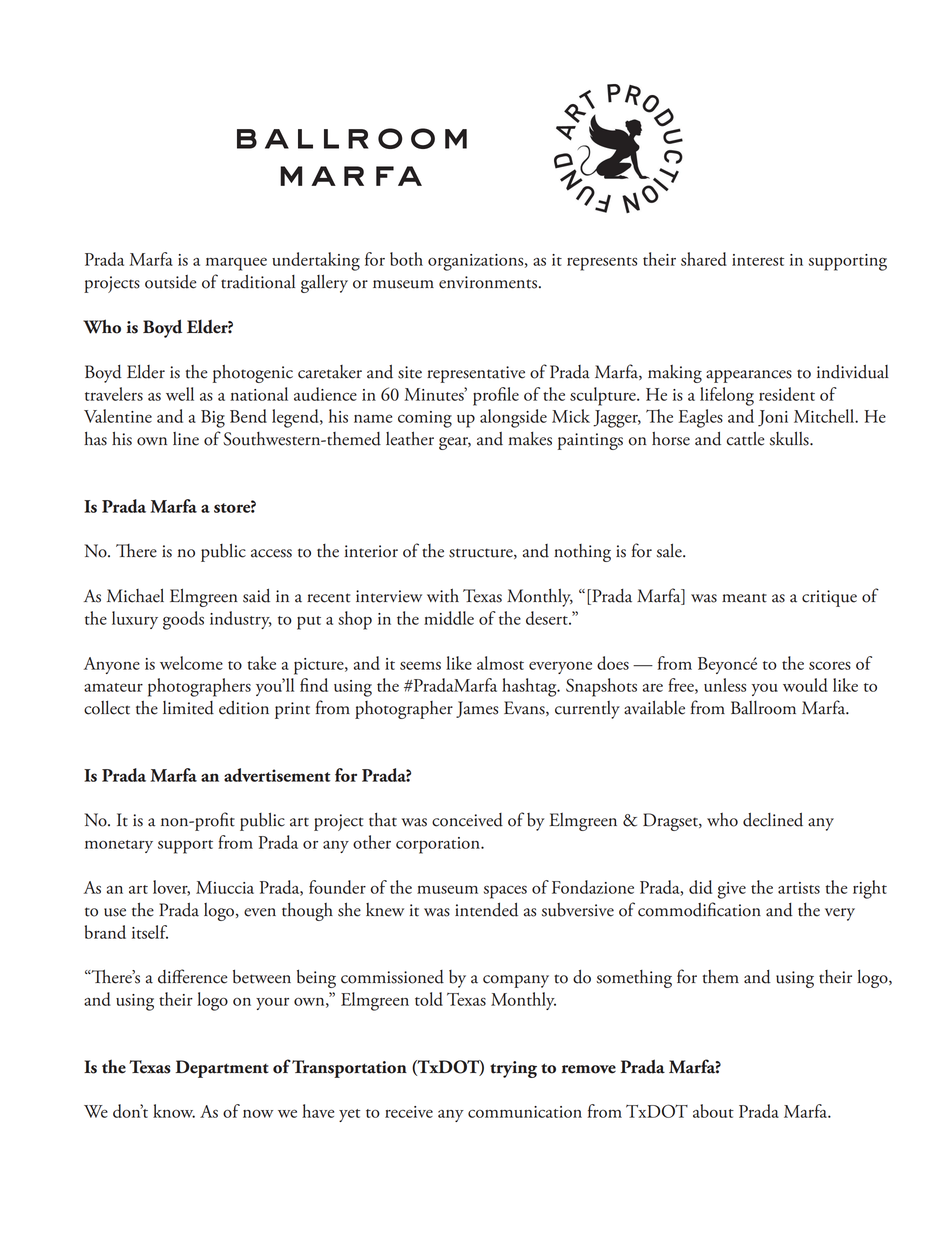 This document has height=1233, width=952. What do you see at coordinates (174, 1111) in the document?
I see `know` at bounding box center [174, 1111].
